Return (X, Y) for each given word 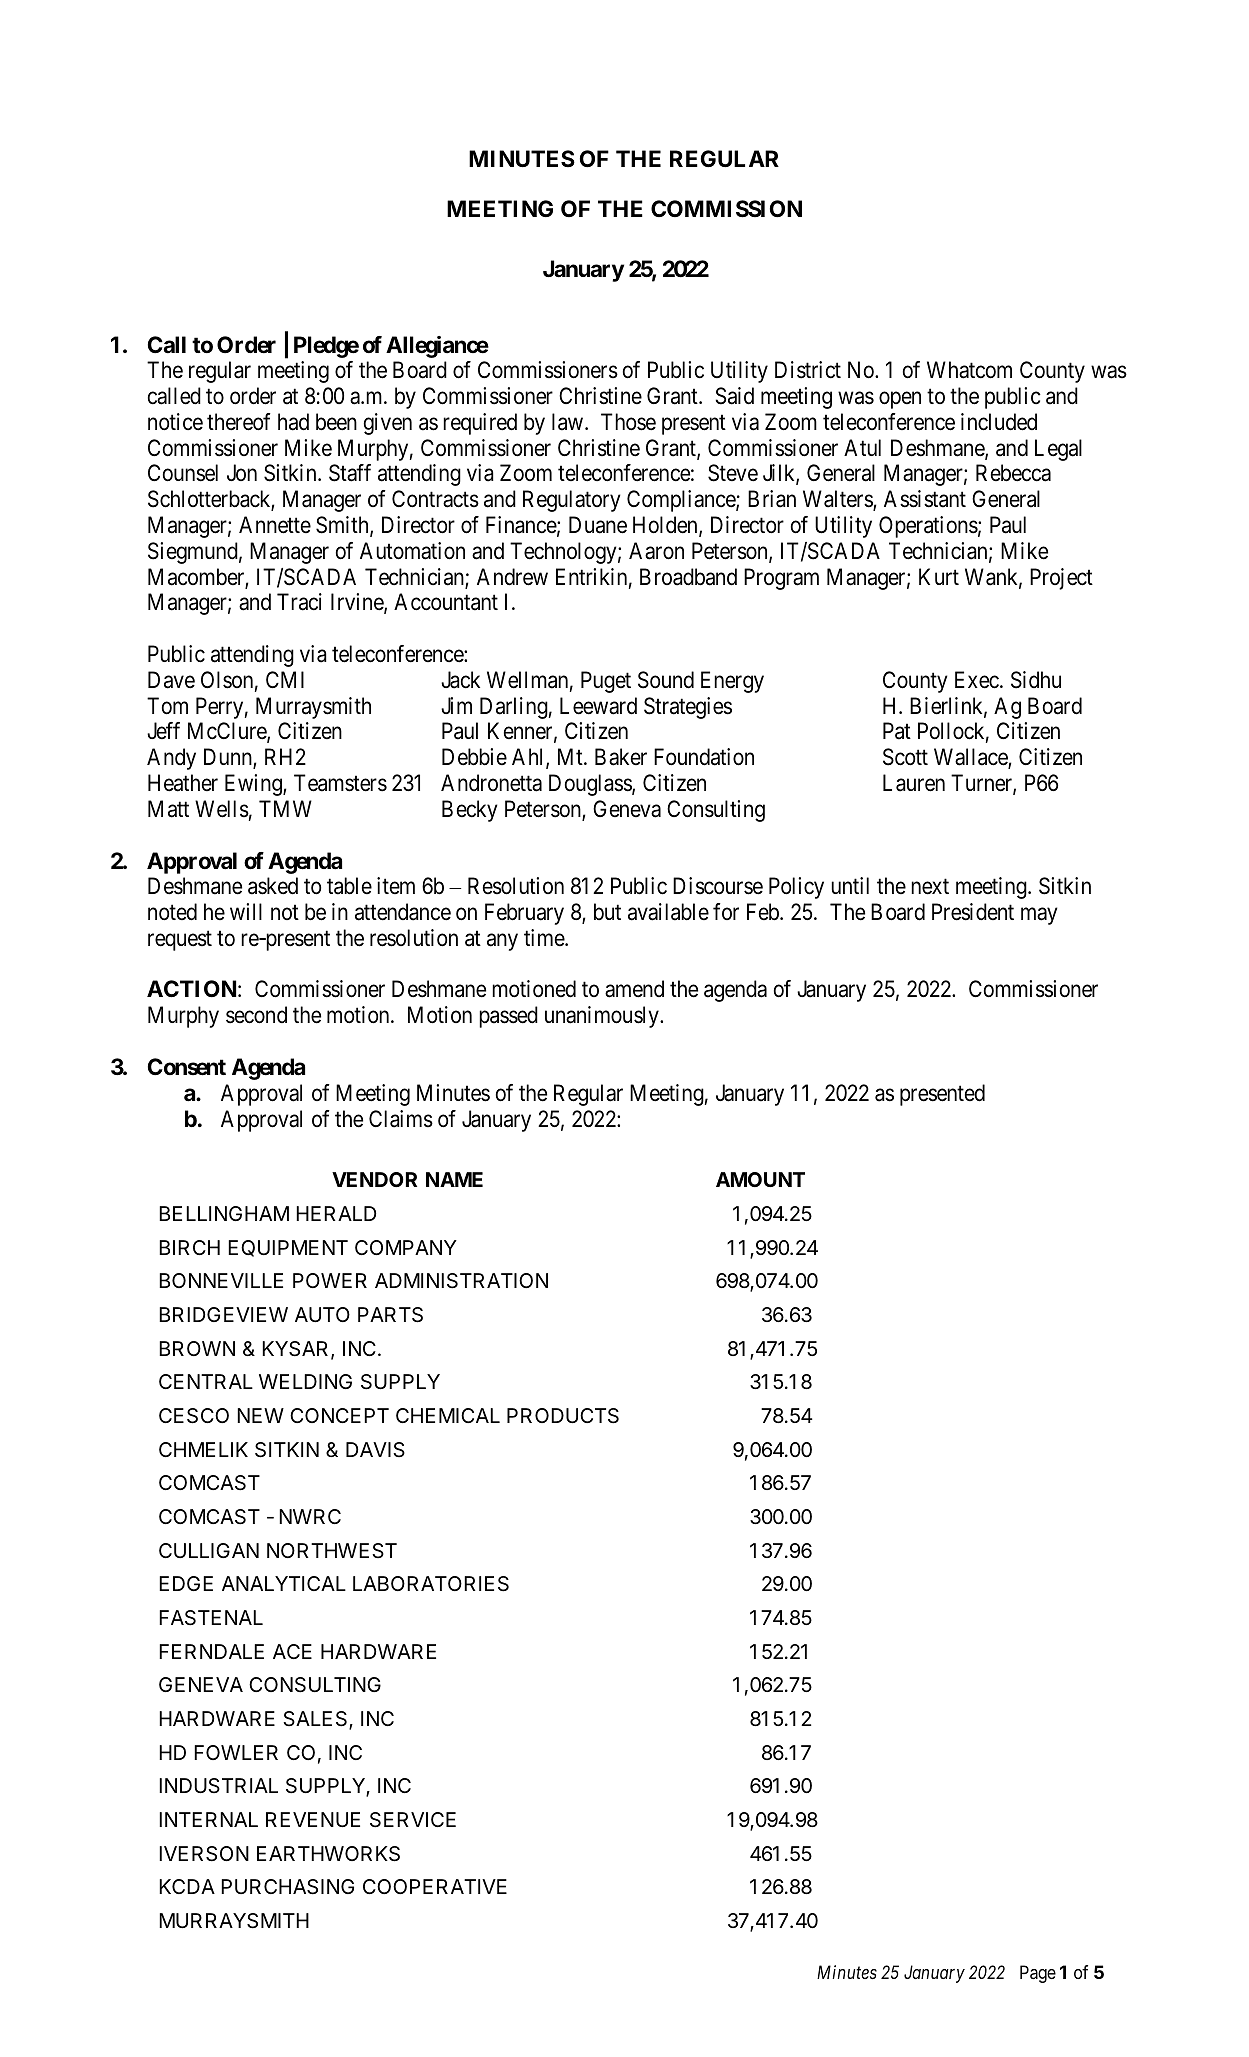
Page (1038, 1974)
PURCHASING (287, 1887)
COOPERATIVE (435, 1886)
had (293, 422)
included (999, 422)
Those (628, 422)
